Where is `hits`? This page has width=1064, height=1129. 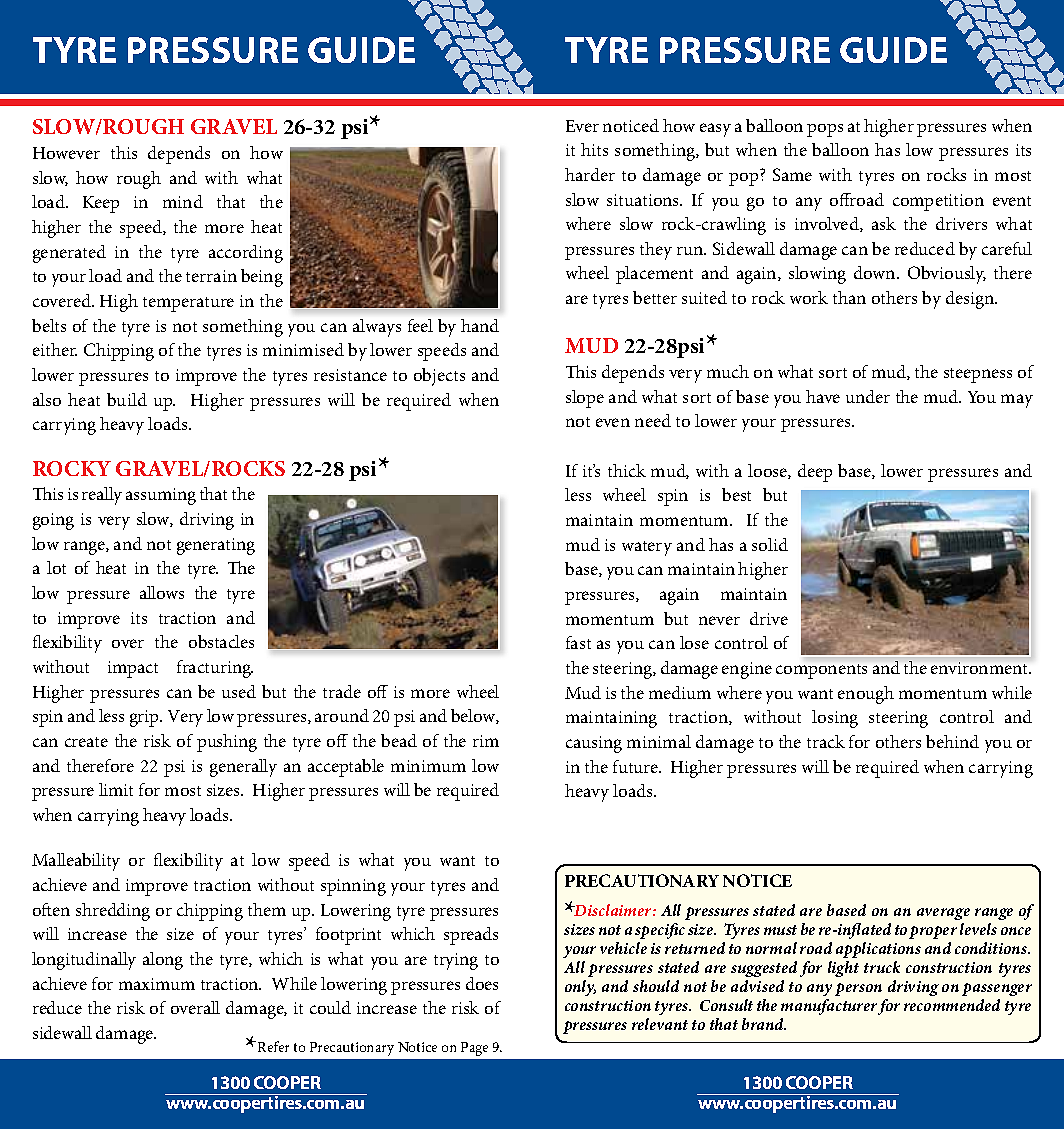
hits is located at coordinates (594, 149).
